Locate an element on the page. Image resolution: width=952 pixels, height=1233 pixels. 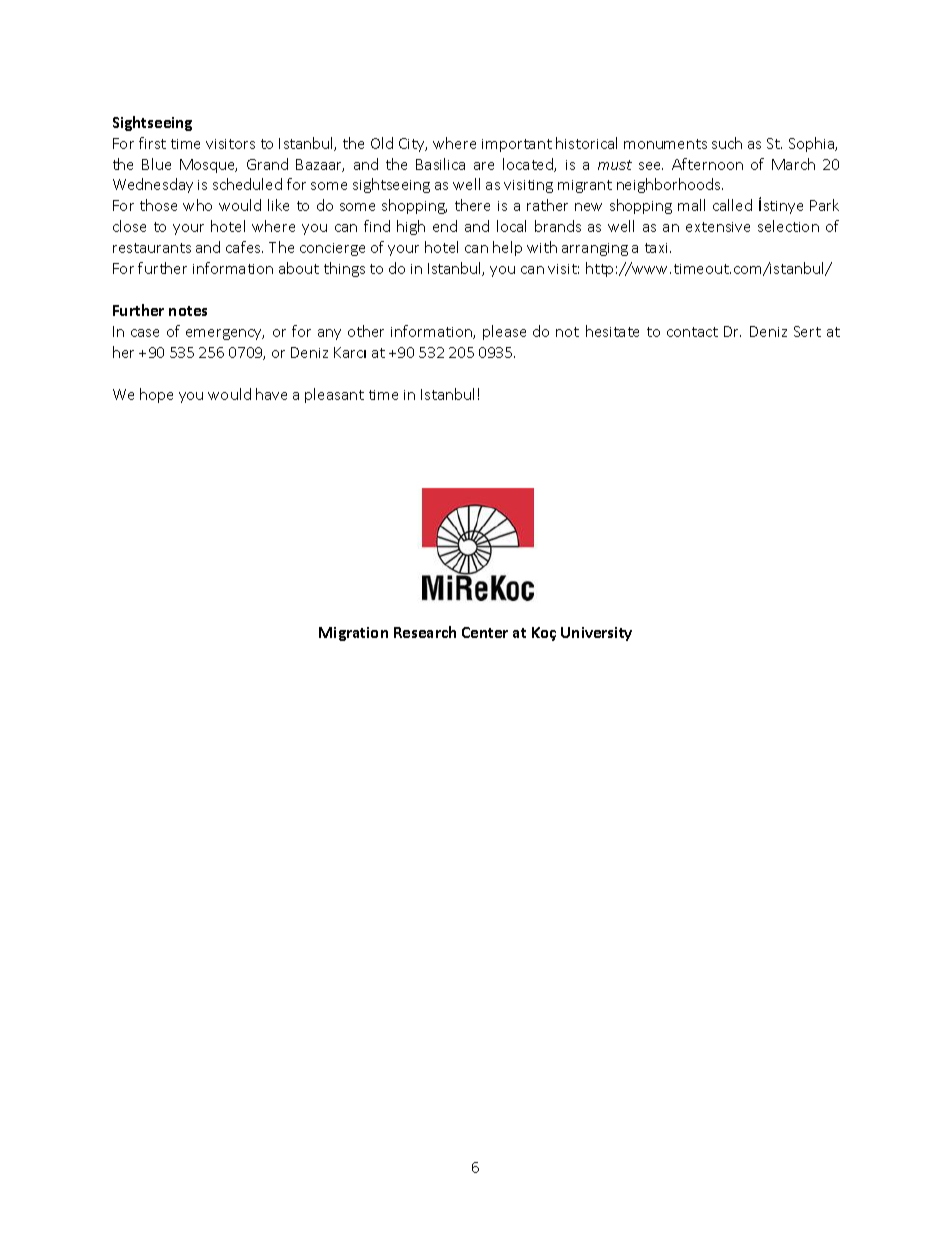
are is located at coordinates (484, 166).
